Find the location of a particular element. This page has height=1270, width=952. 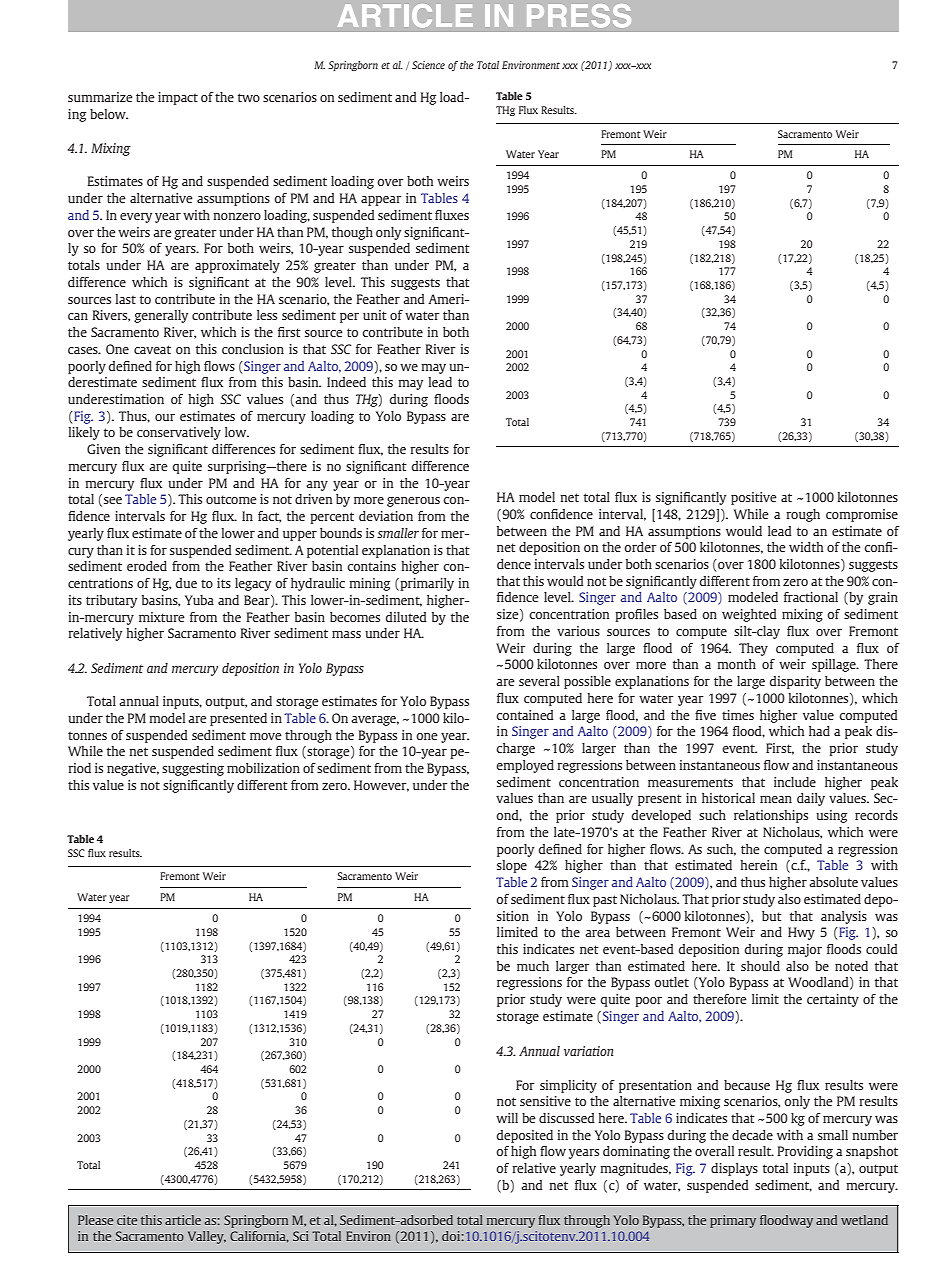

positive is located at coordinates (754, 498).
